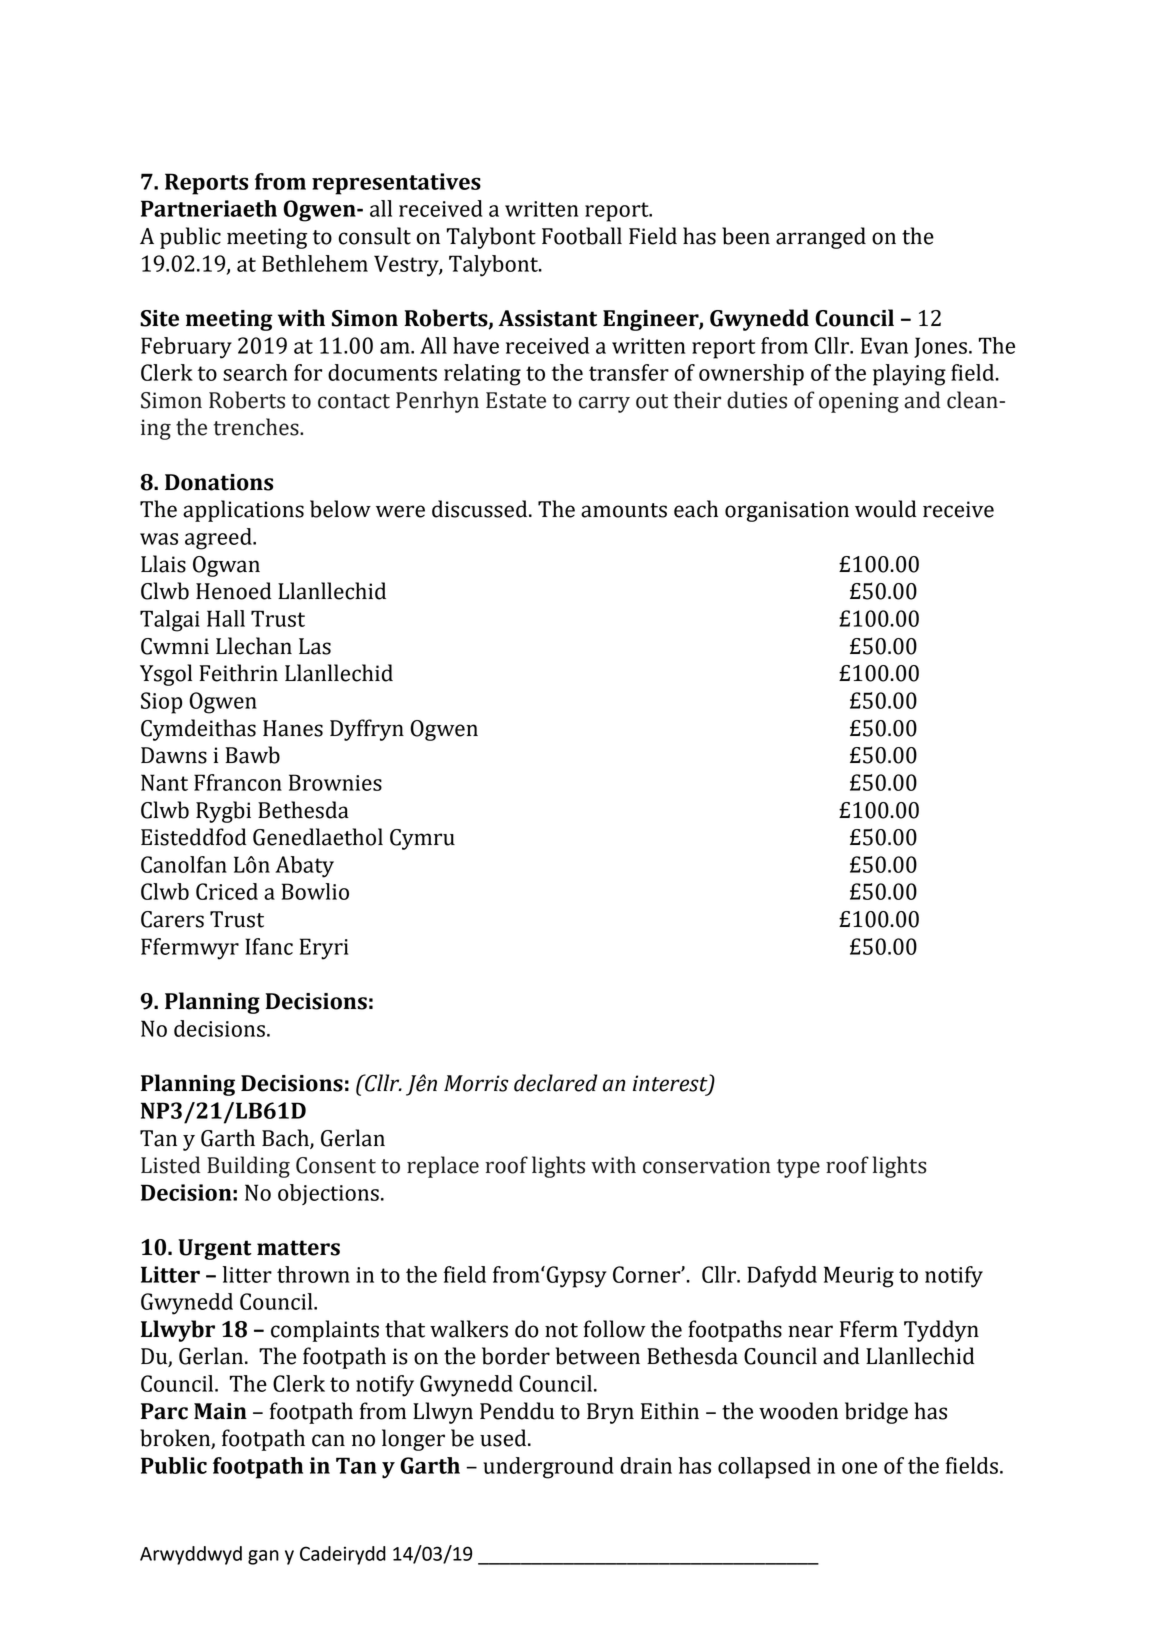 The width and height of the screenshot is (1156, 1635). Describe the element at coordinates (226, 618) in the screenshot. I see `Hall` at that location.
